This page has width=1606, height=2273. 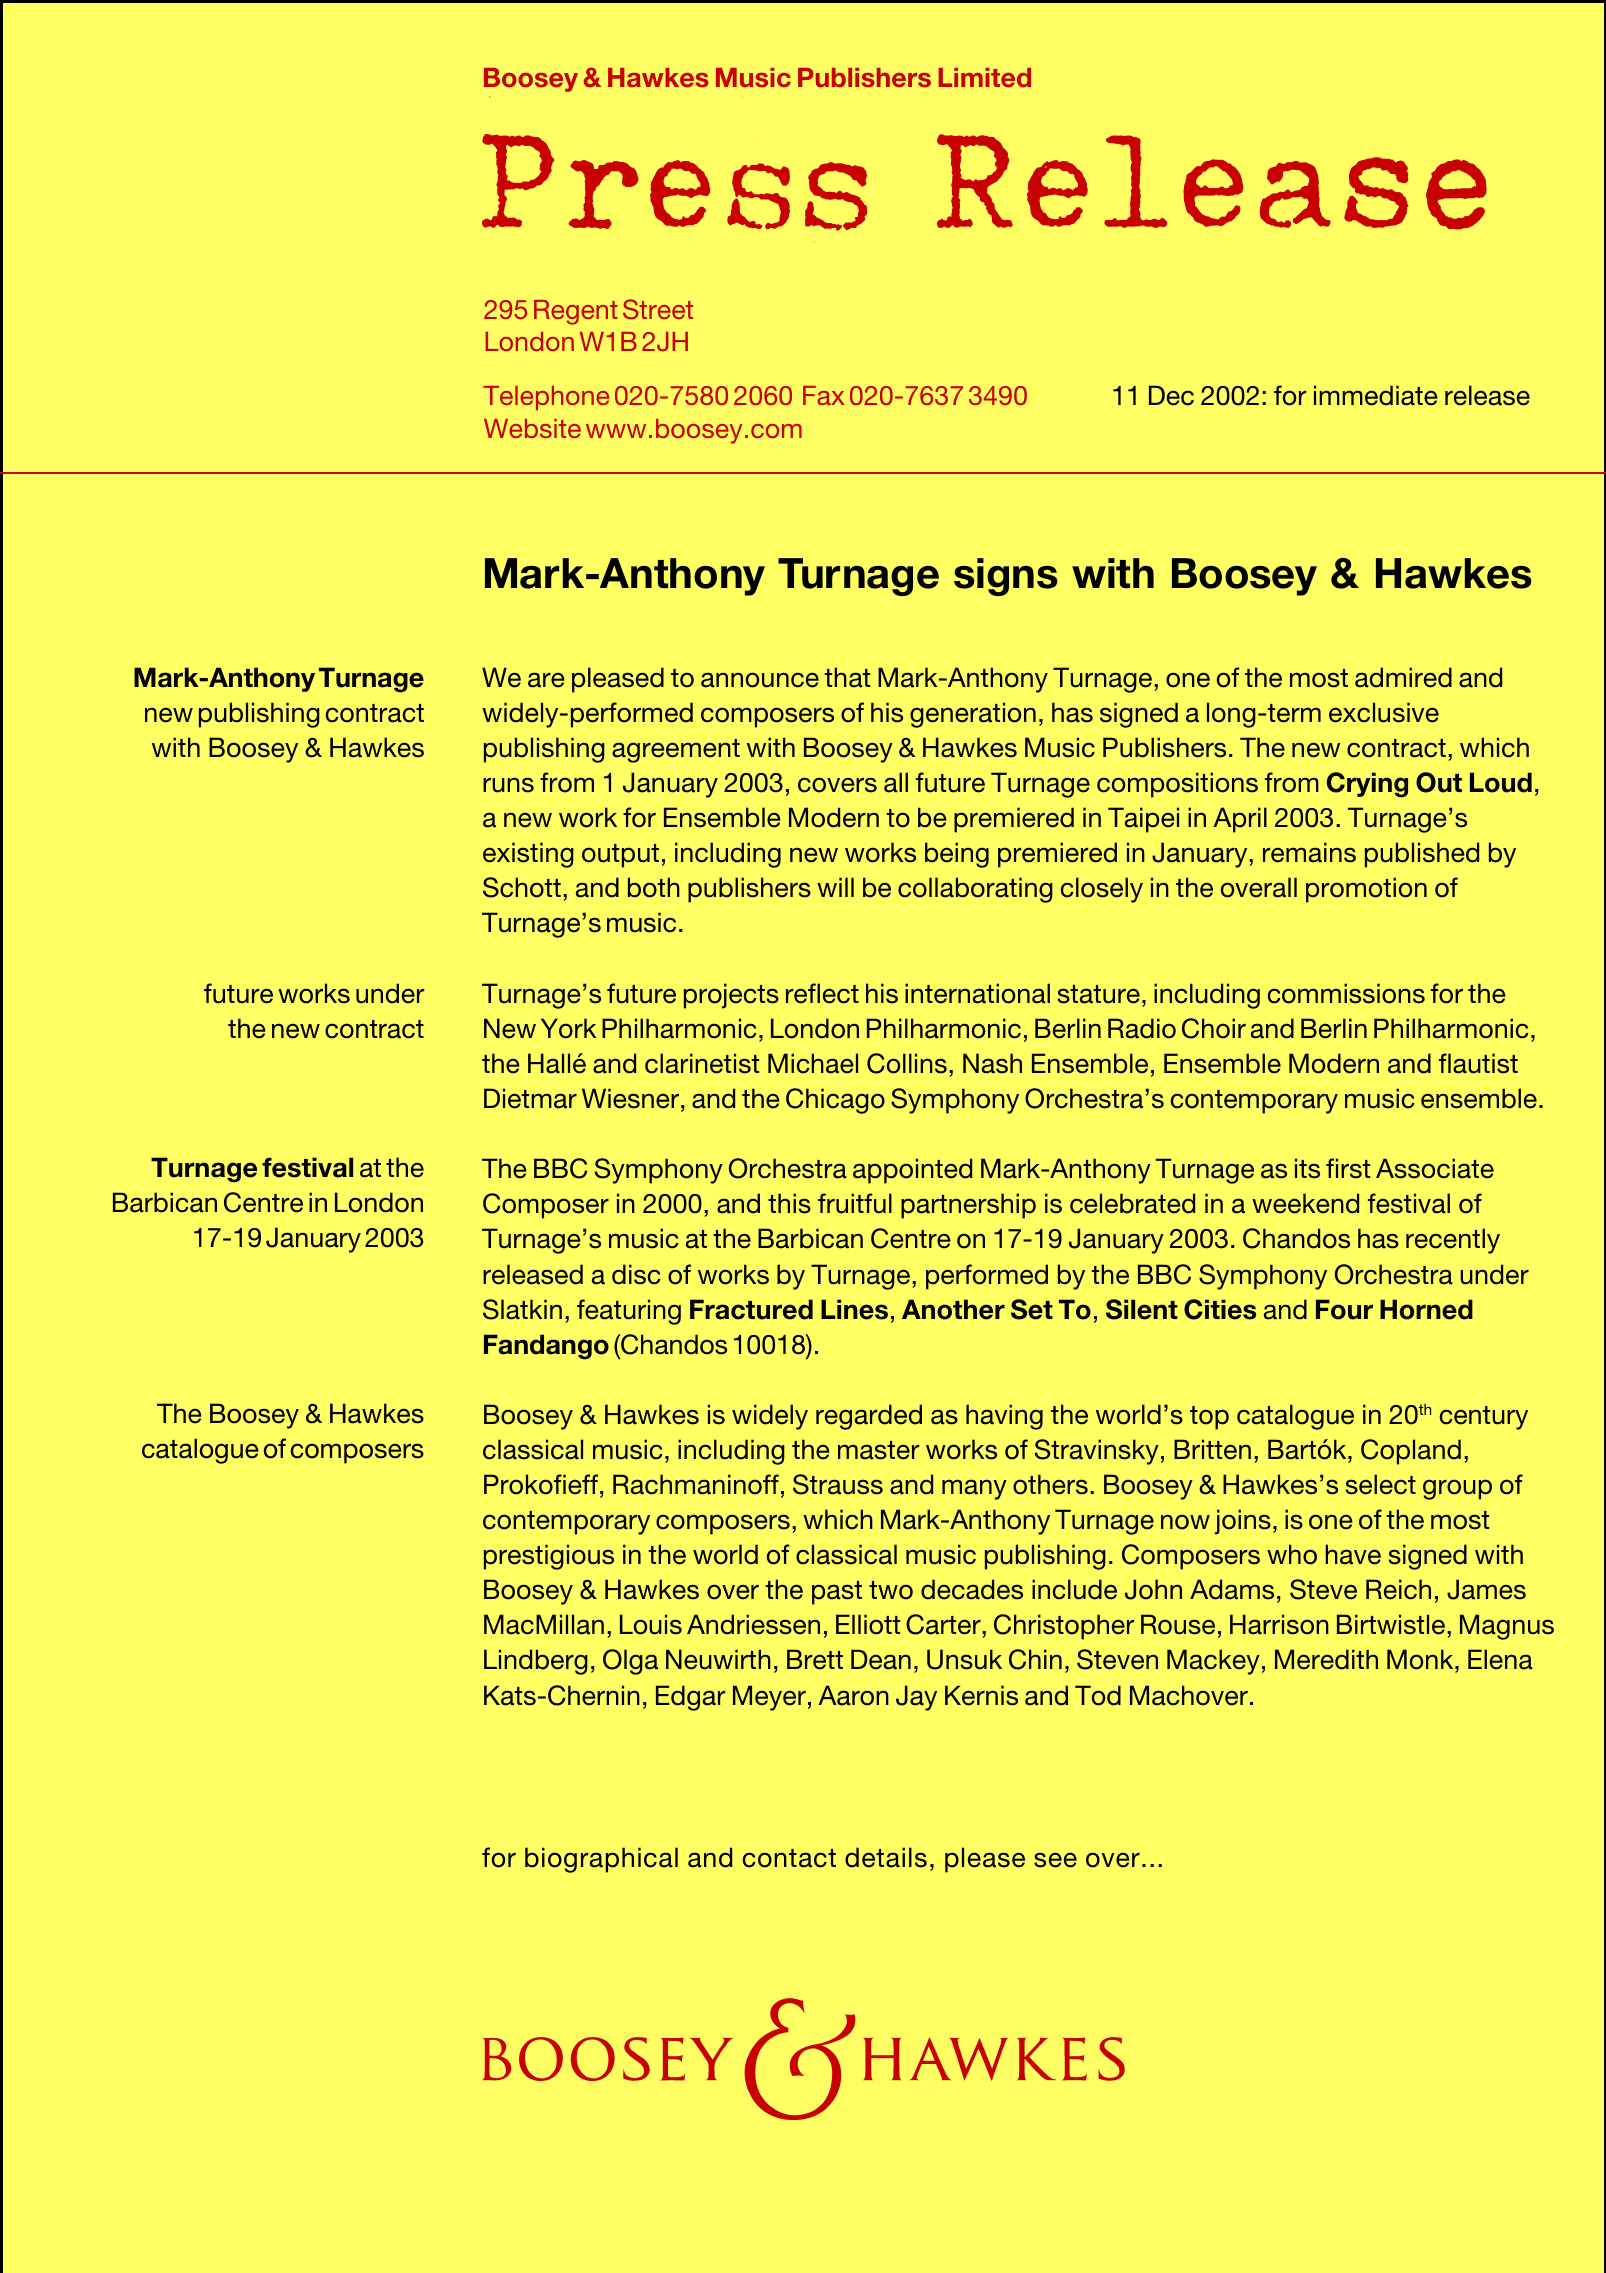 I want to click on are, so click(x=546, y=680).
